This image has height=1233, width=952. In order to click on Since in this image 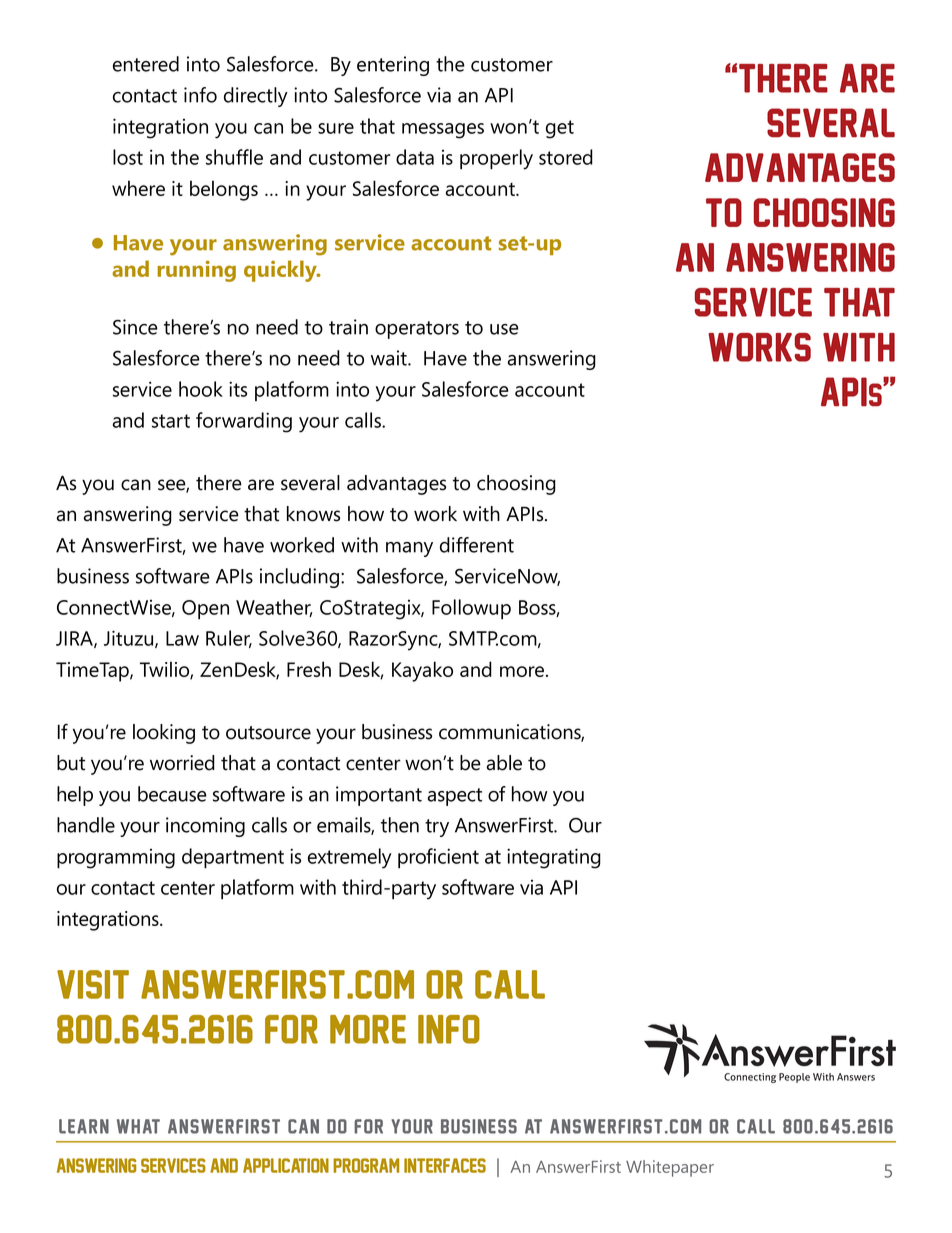, I will do `click(135, 327)`.
